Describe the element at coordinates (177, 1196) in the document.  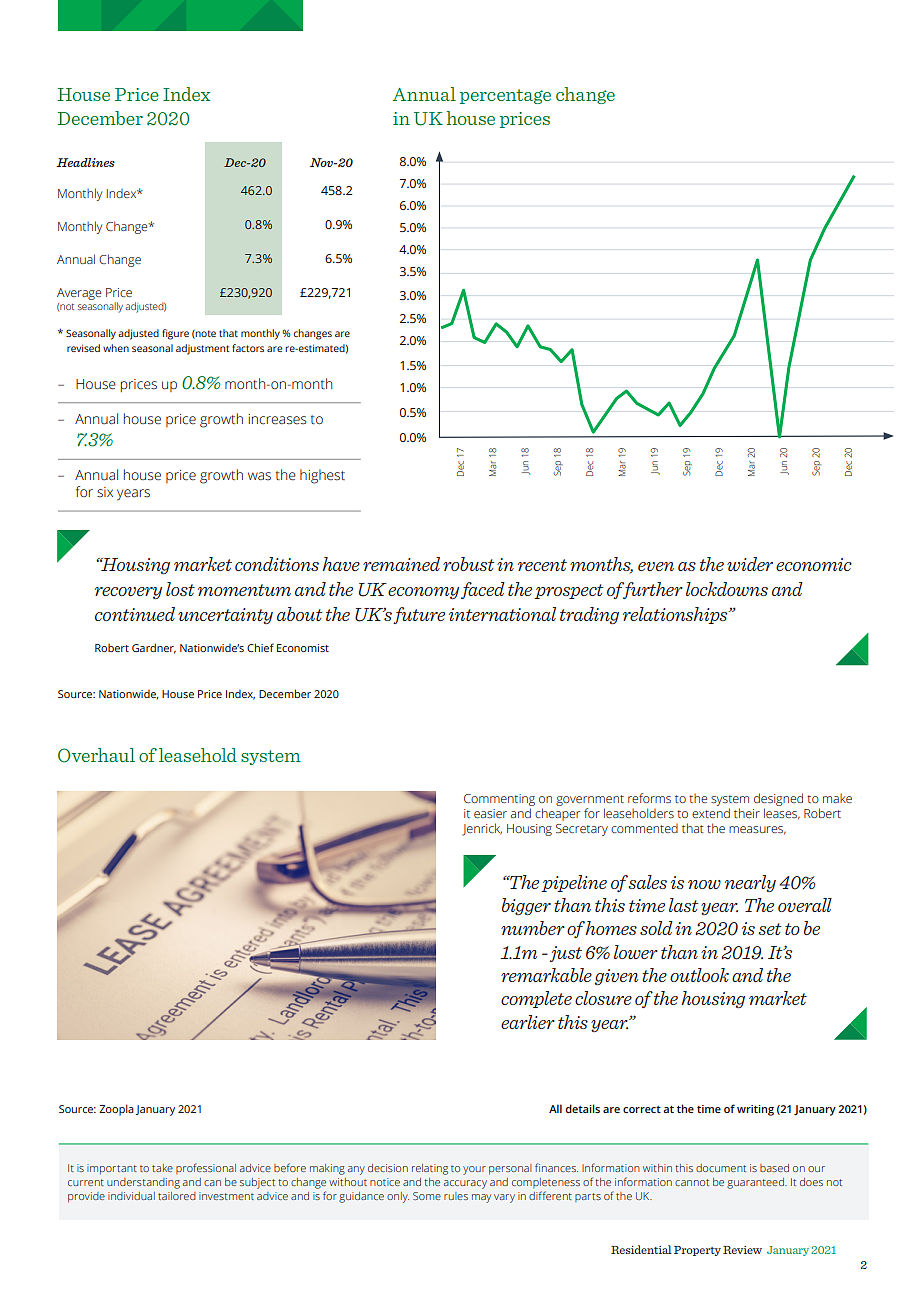
I see `tailored` at that location.
